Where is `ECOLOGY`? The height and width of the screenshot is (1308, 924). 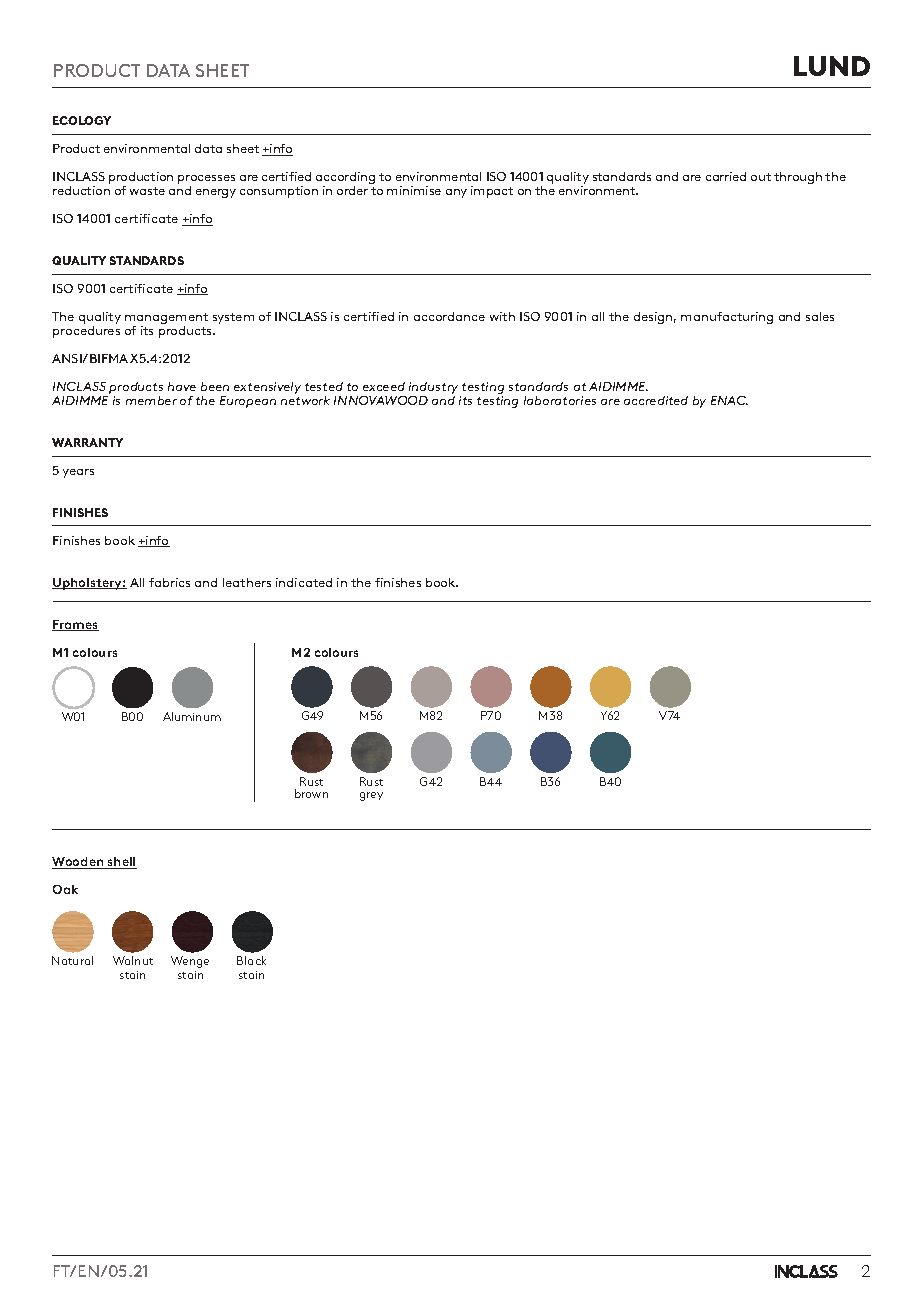
ECOLOGY is located at coordinates (82, 120).
